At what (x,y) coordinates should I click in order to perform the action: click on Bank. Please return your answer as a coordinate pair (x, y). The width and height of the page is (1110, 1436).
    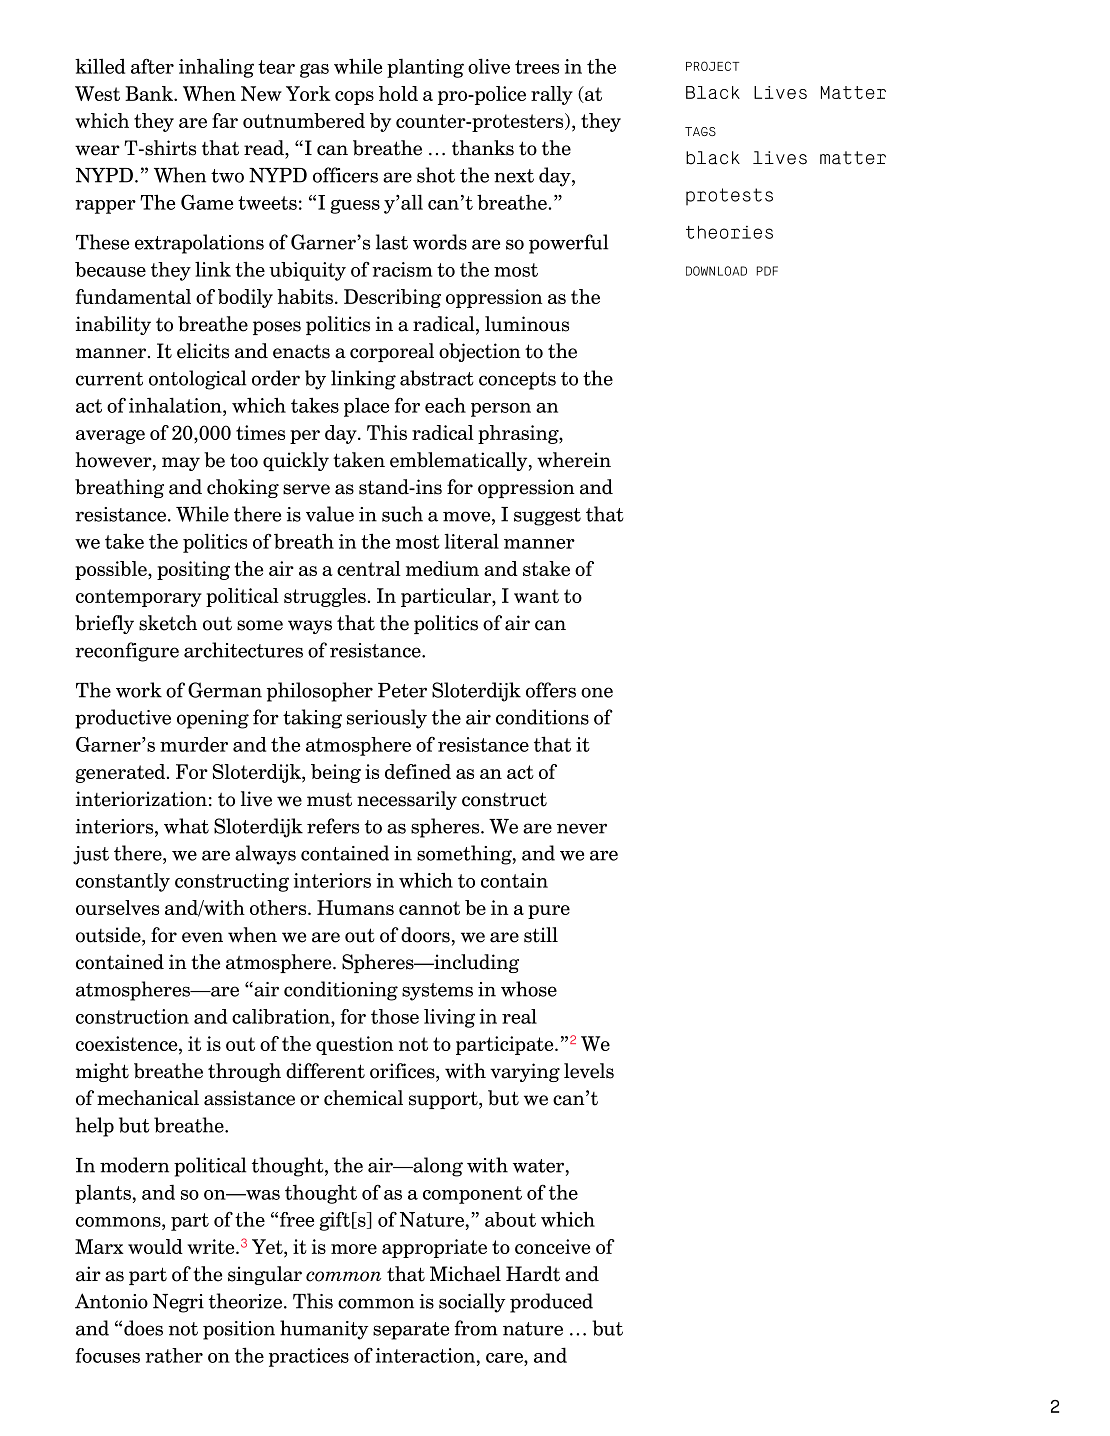
    Looking at the image, I should click on (150, 93).
